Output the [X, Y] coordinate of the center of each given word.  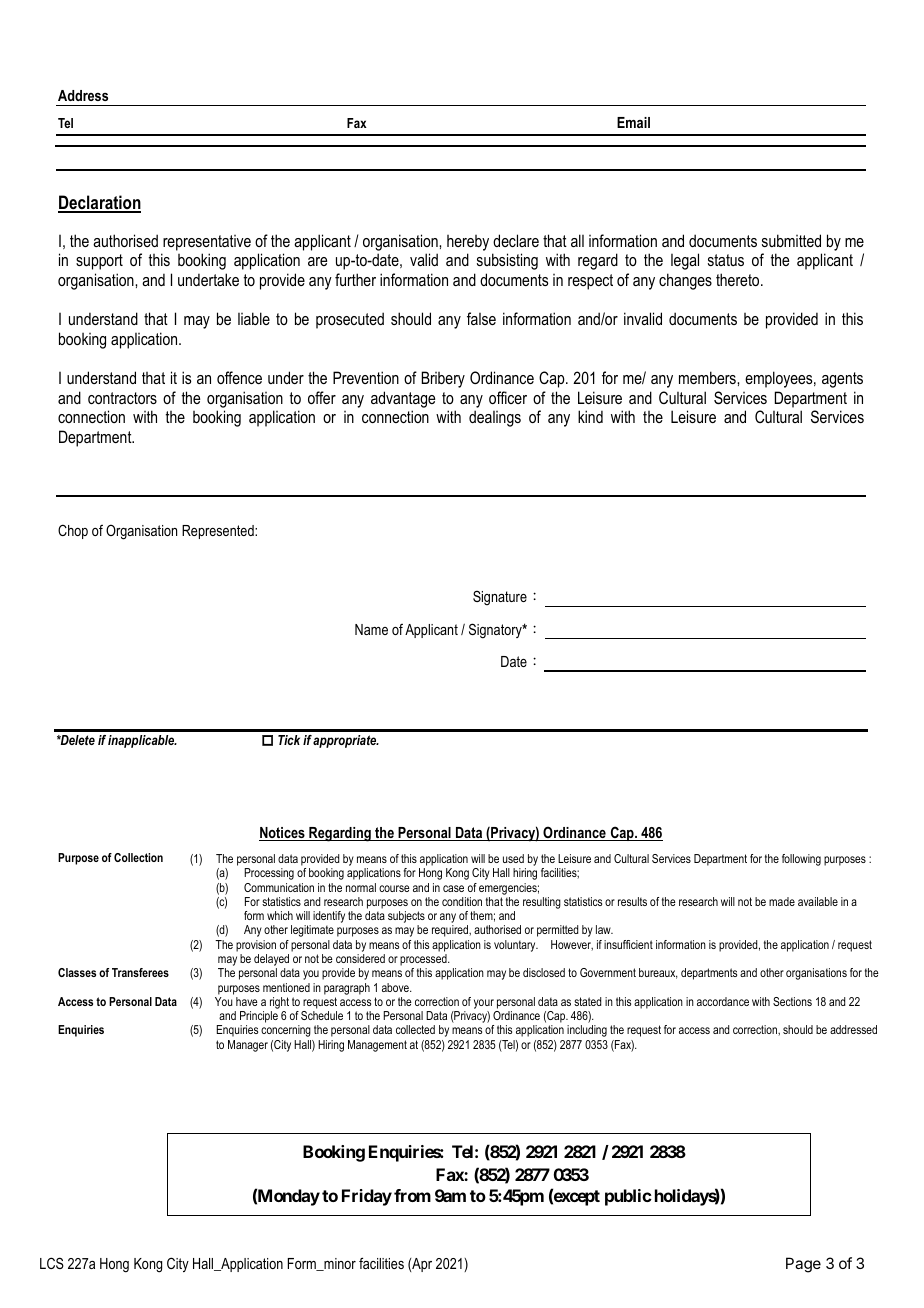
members [708, 377]
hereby [468, 243]
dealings [495, 418]
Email [633, 122]
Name [371, 629]
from [412, 1195]
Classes [77, 972]
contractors [122, 398]
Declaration [99, 203]
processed [424, 960]
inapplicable [142, 741]
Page [803, 1265]
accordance [723, 1001]
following [801, 860]
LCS [52, 1263]
